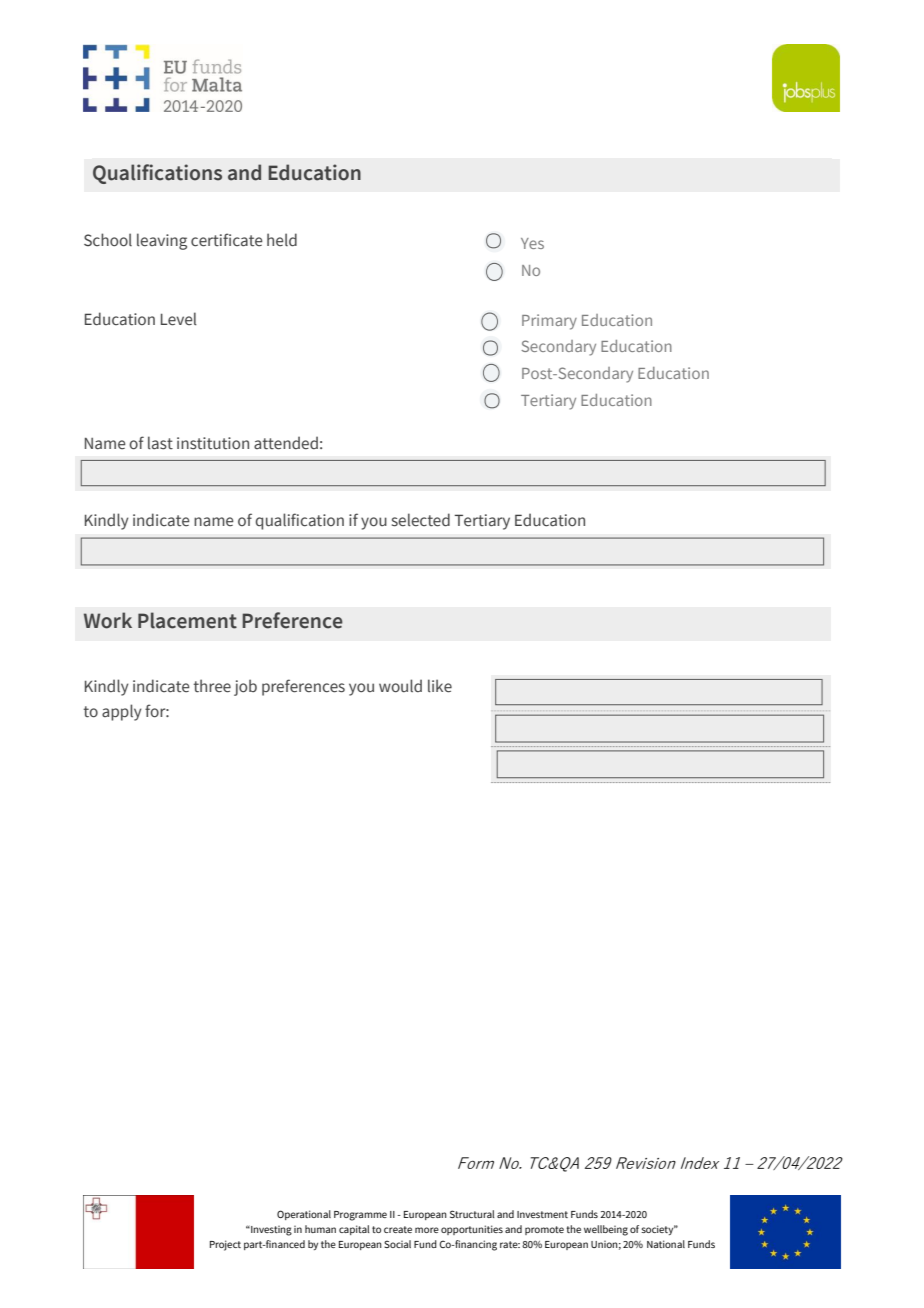 The image size is (924, 1308). Describe the element at coordinates (549, 322) in the document. I see `Primary` at that location.
